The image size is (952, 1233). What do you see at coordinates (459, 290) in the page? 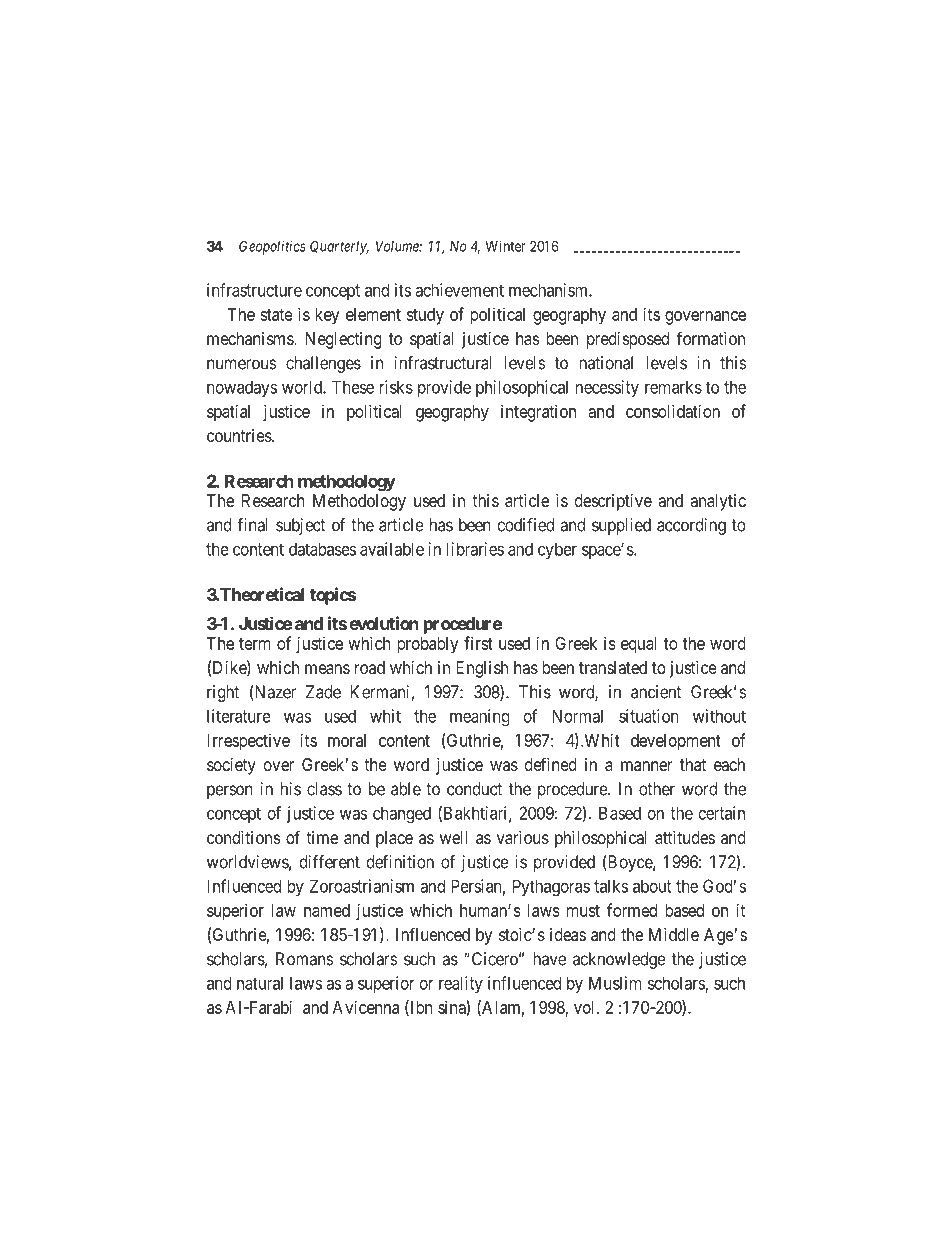
I see `achievement` at bounding box center [459, 290].
